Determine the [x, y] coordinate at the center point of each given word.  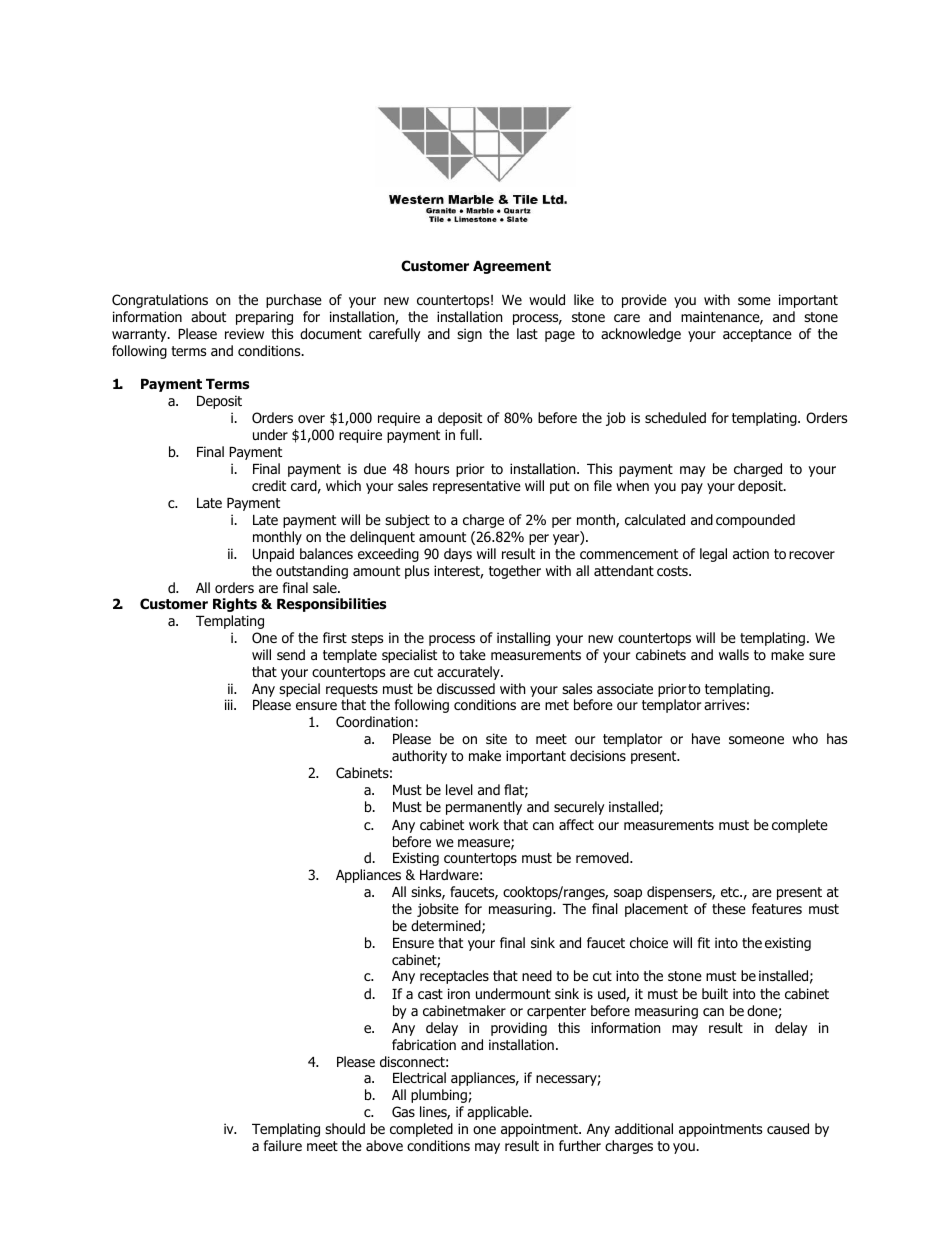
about [208, 316]
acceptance [757, 335]
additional [644, 1128]
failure [283, 1145]
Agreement [512, 267]
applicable [499, 1113]
